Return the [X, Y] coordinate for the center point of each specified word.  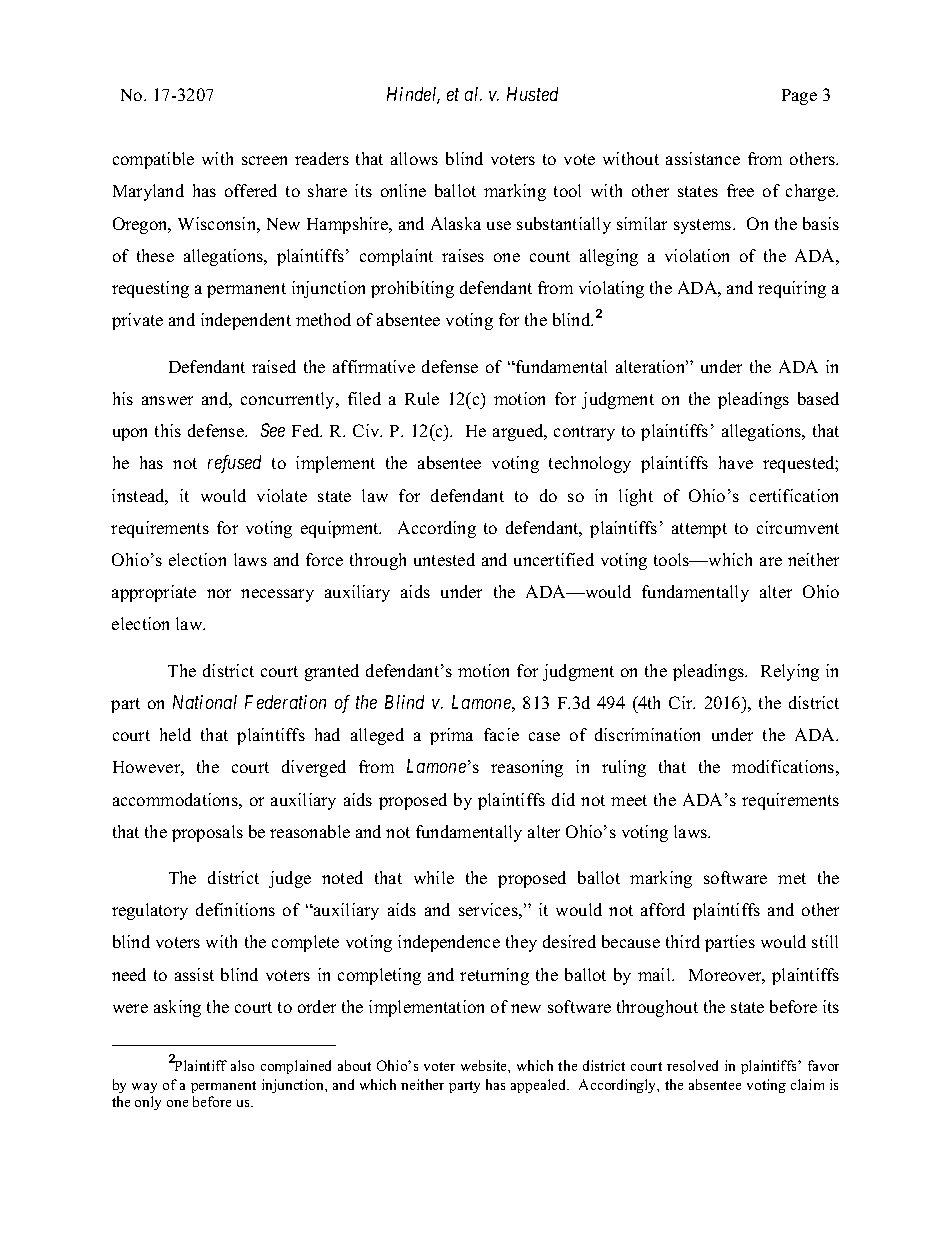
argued [519, 432]
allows [414, 158]
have [736, 462]
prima [451, 736]
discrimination [647, 734]
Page [799, 97]
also [242, 1065]
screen [264, 160]
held [175, 734]
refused [234, 464]
